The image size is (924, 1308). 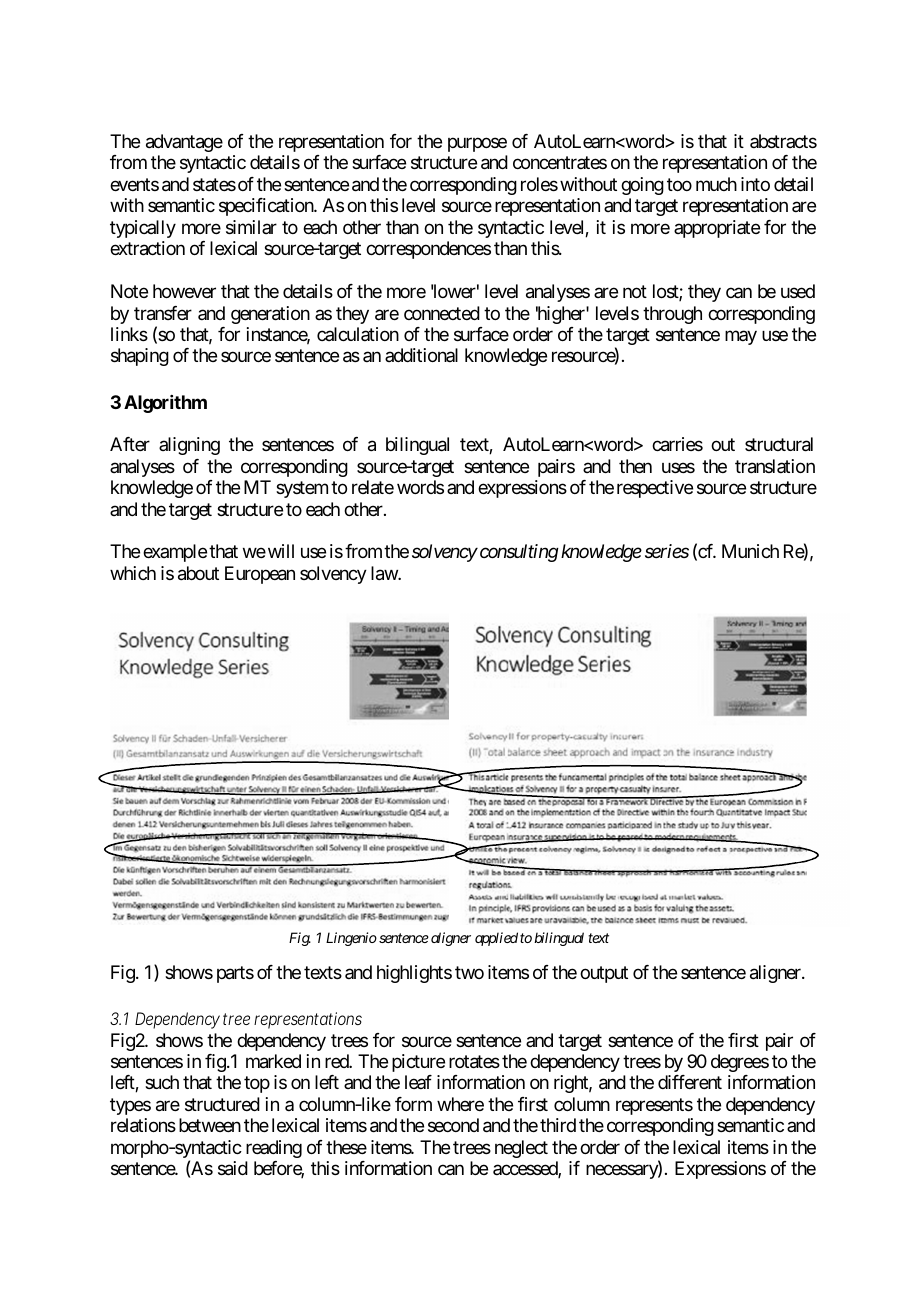 What do you see at coordinates (654, 1106) in the document?
I see `represents` at bounding box center [654, 1106].
